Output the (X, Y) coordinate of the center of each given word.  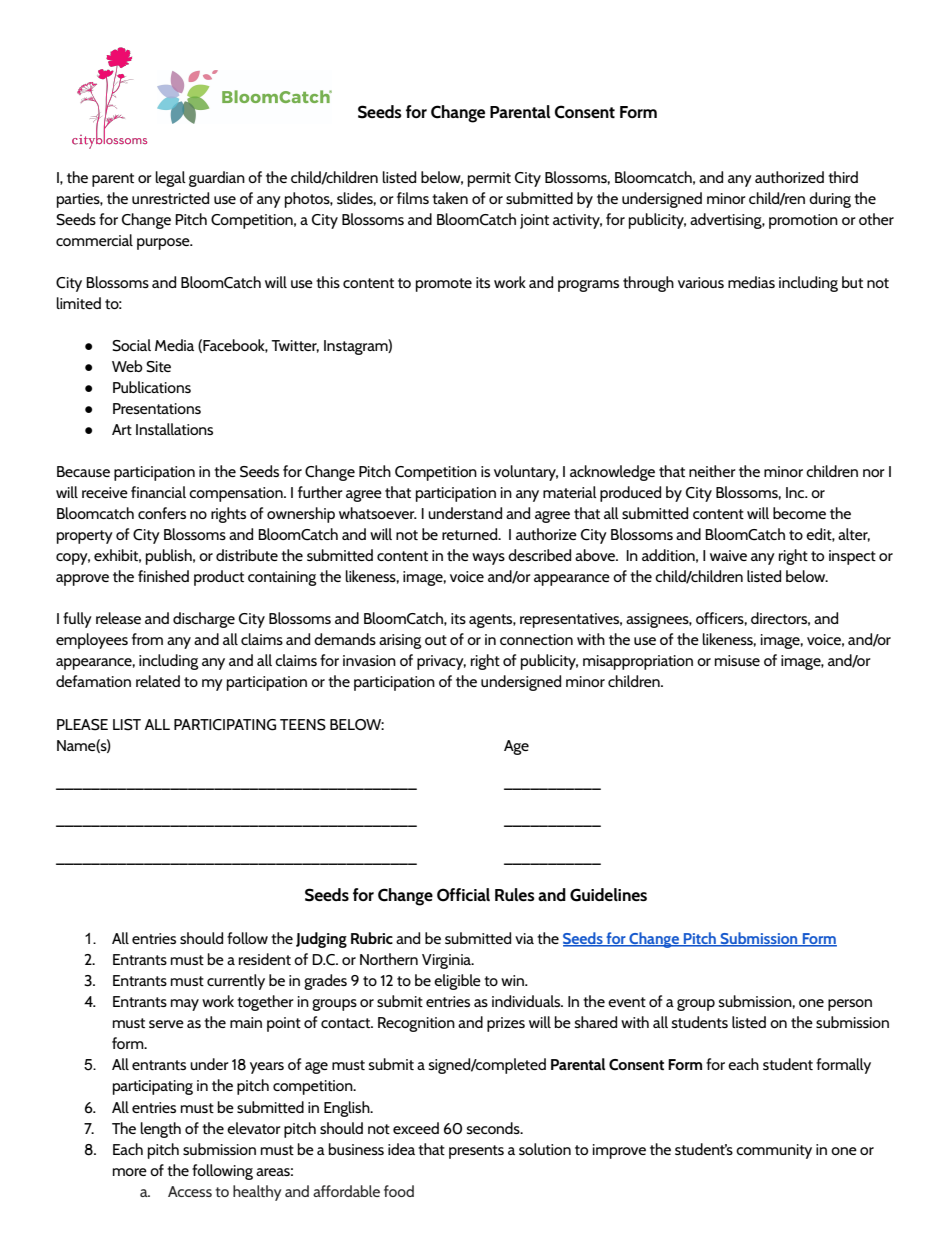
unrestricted (170, 198)
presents (476, 1152)
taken (450, 198)
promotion (803, 221)
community (774, 1151)
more (130, 1172)
